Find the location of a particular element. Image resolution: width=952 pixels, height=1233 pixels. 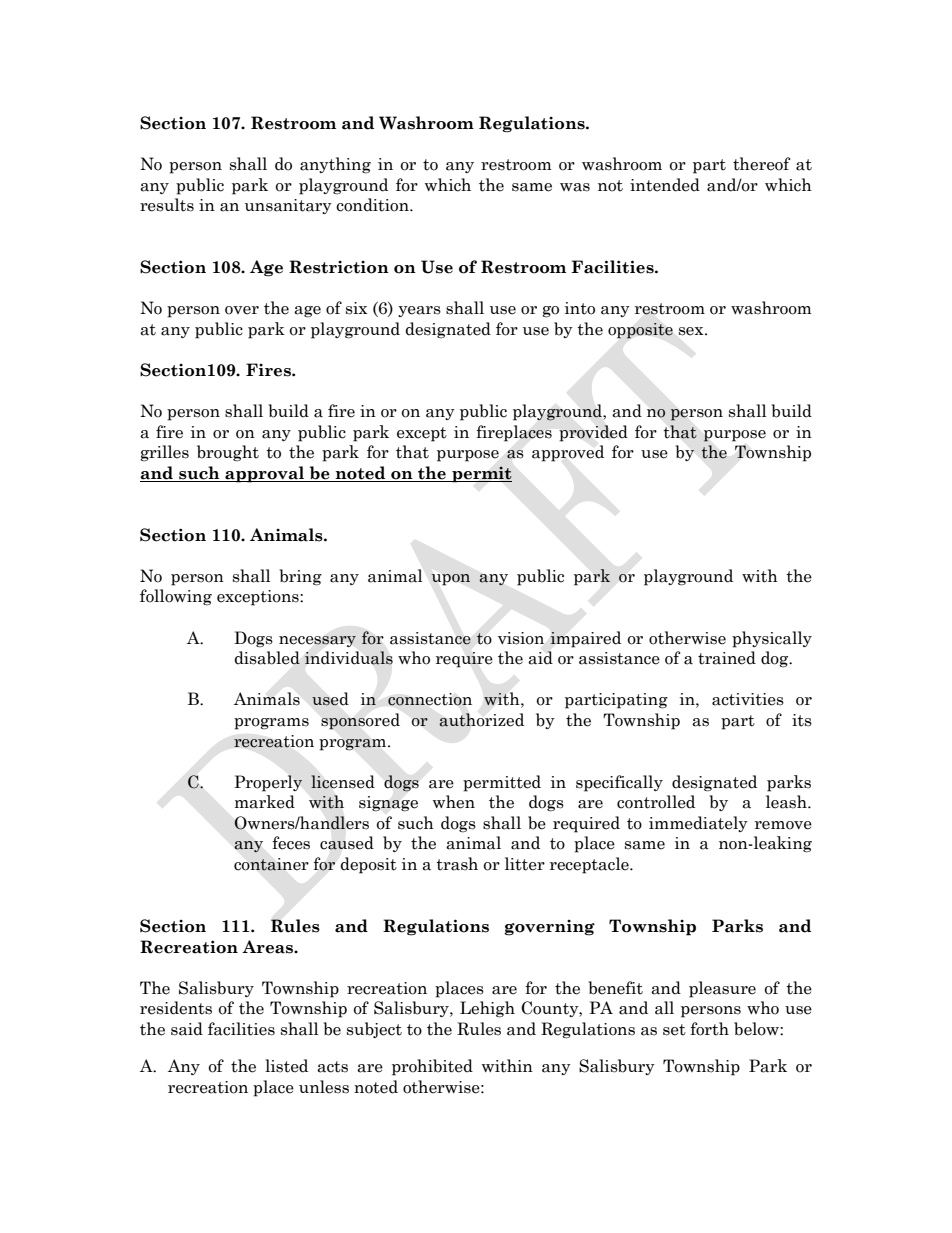

prohibited is located at coordinates (432, 1067).
